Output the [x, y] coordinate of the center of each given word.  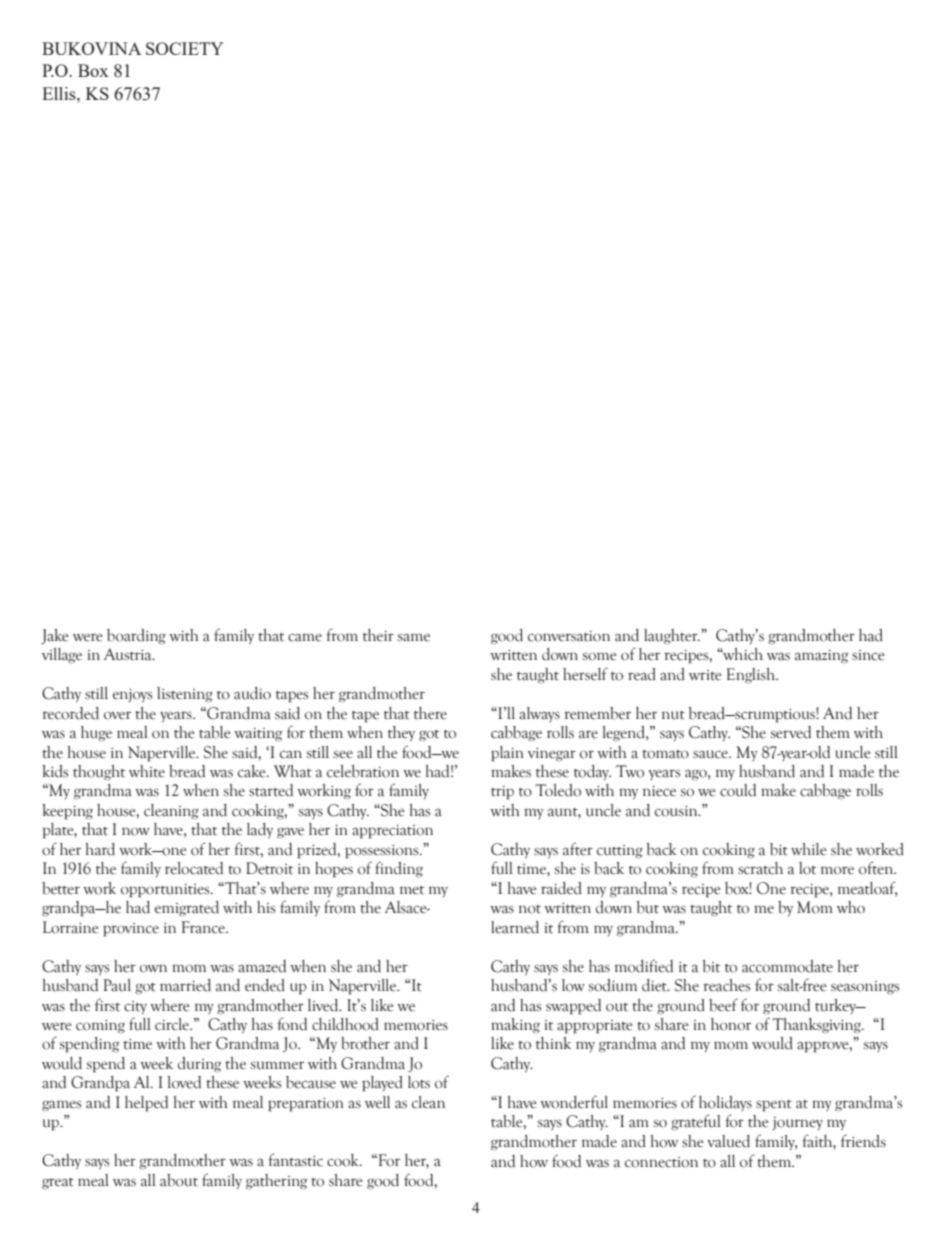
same [413, 637]
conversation [569, 636]
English [752, 676]
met [412, 890]
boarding [136, 637]
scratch [760, 868]
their [378, 635]
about [179, 1180]
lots [419, 1082]
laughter [672, 636]
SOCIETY [185, 48]
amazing [821, 656]
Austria [129, 654]
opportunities [166, 890]
